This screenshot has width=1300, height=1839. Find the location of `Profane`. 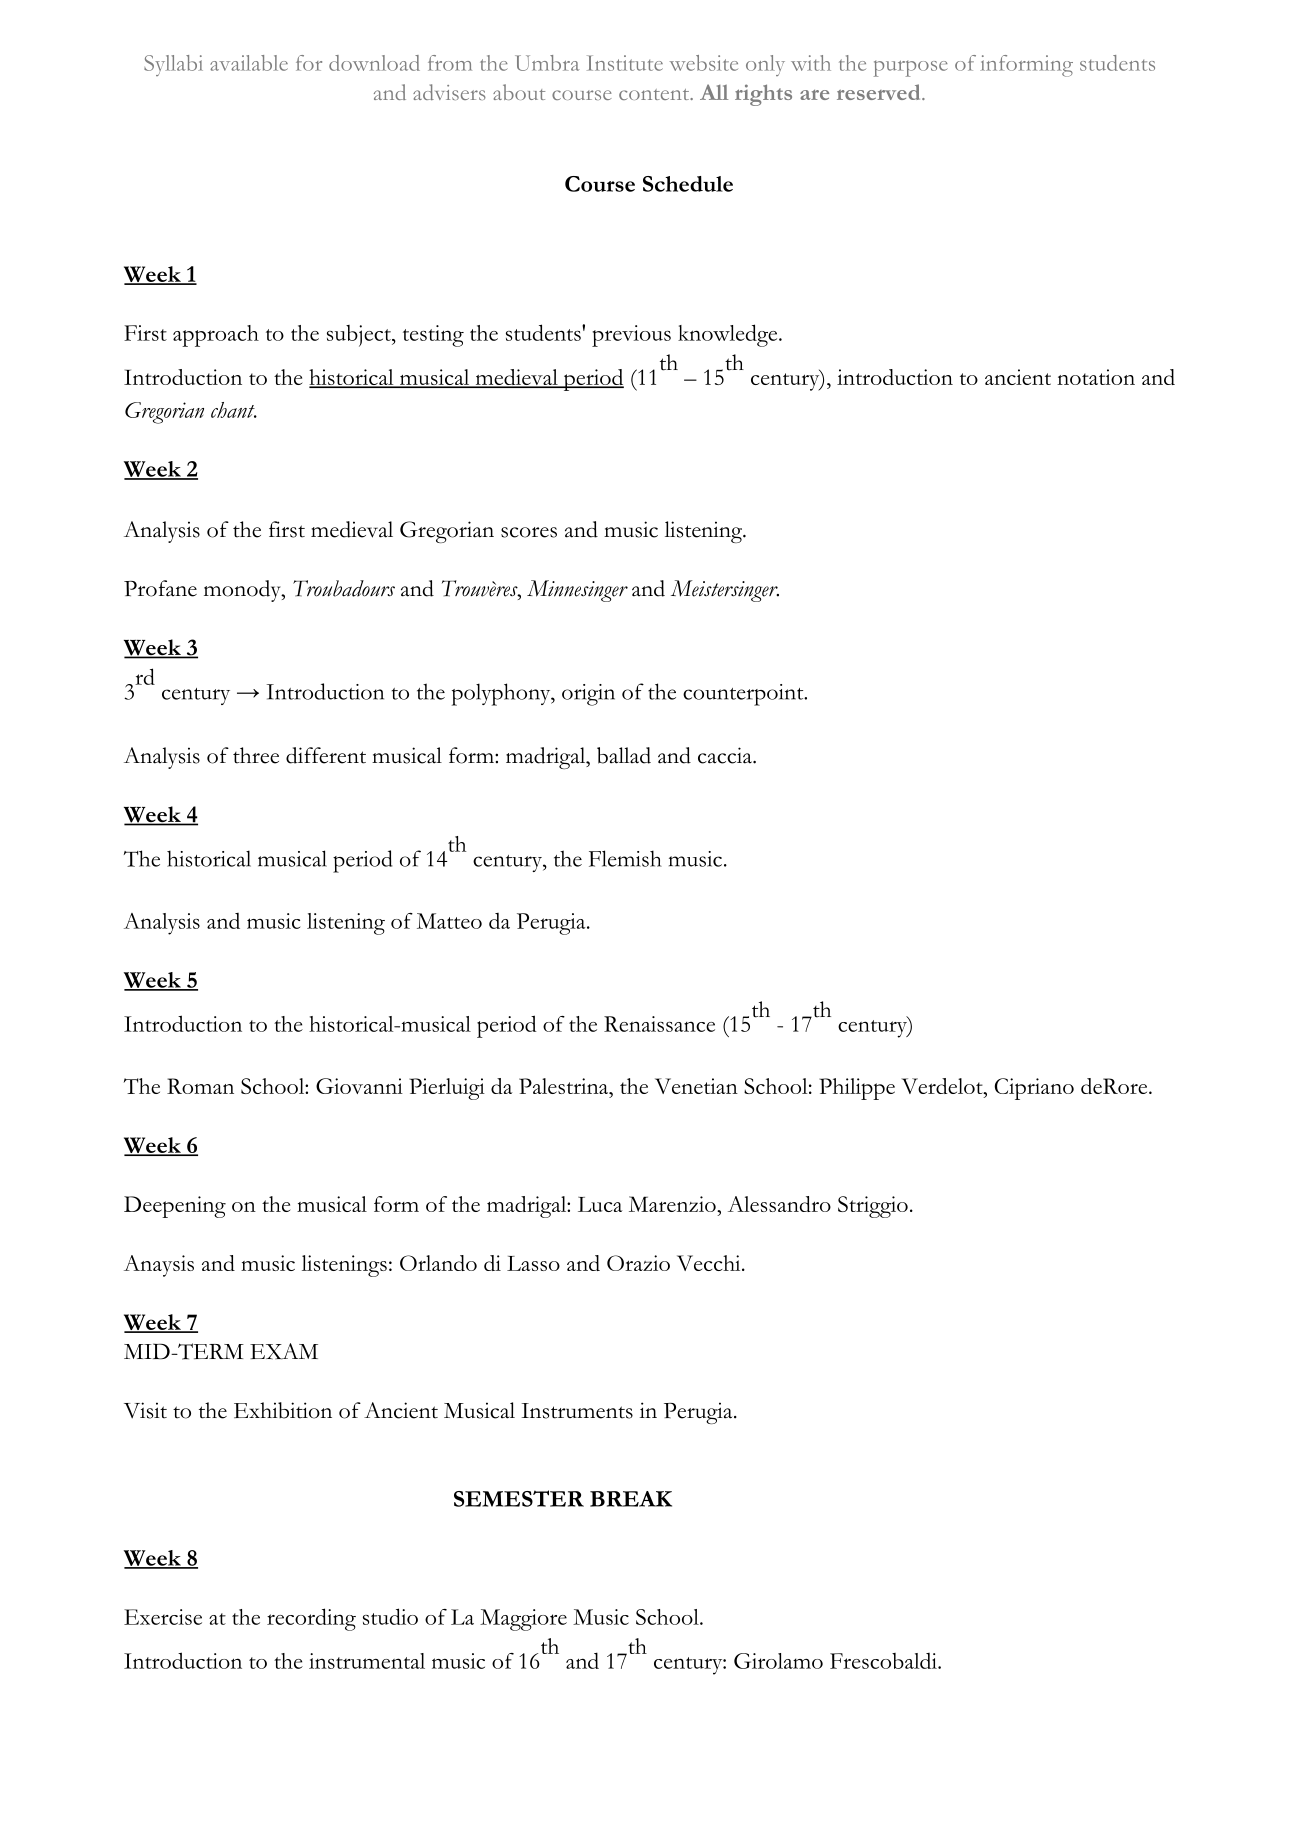

Profane is located at coordinates (160, 588).
